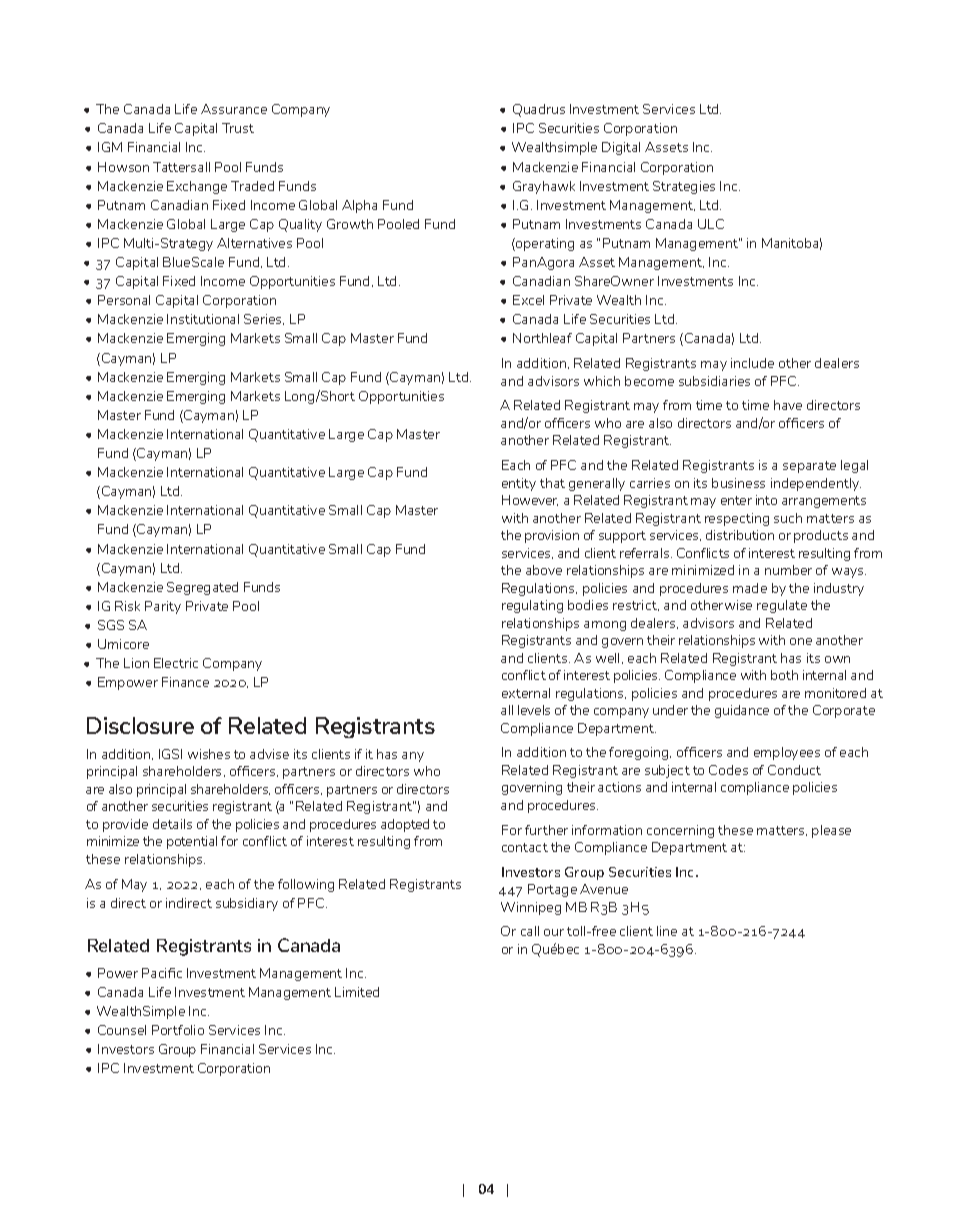  Describe the element at coordinates (534, 710) in the screenshot. I see `levels` at that location.
